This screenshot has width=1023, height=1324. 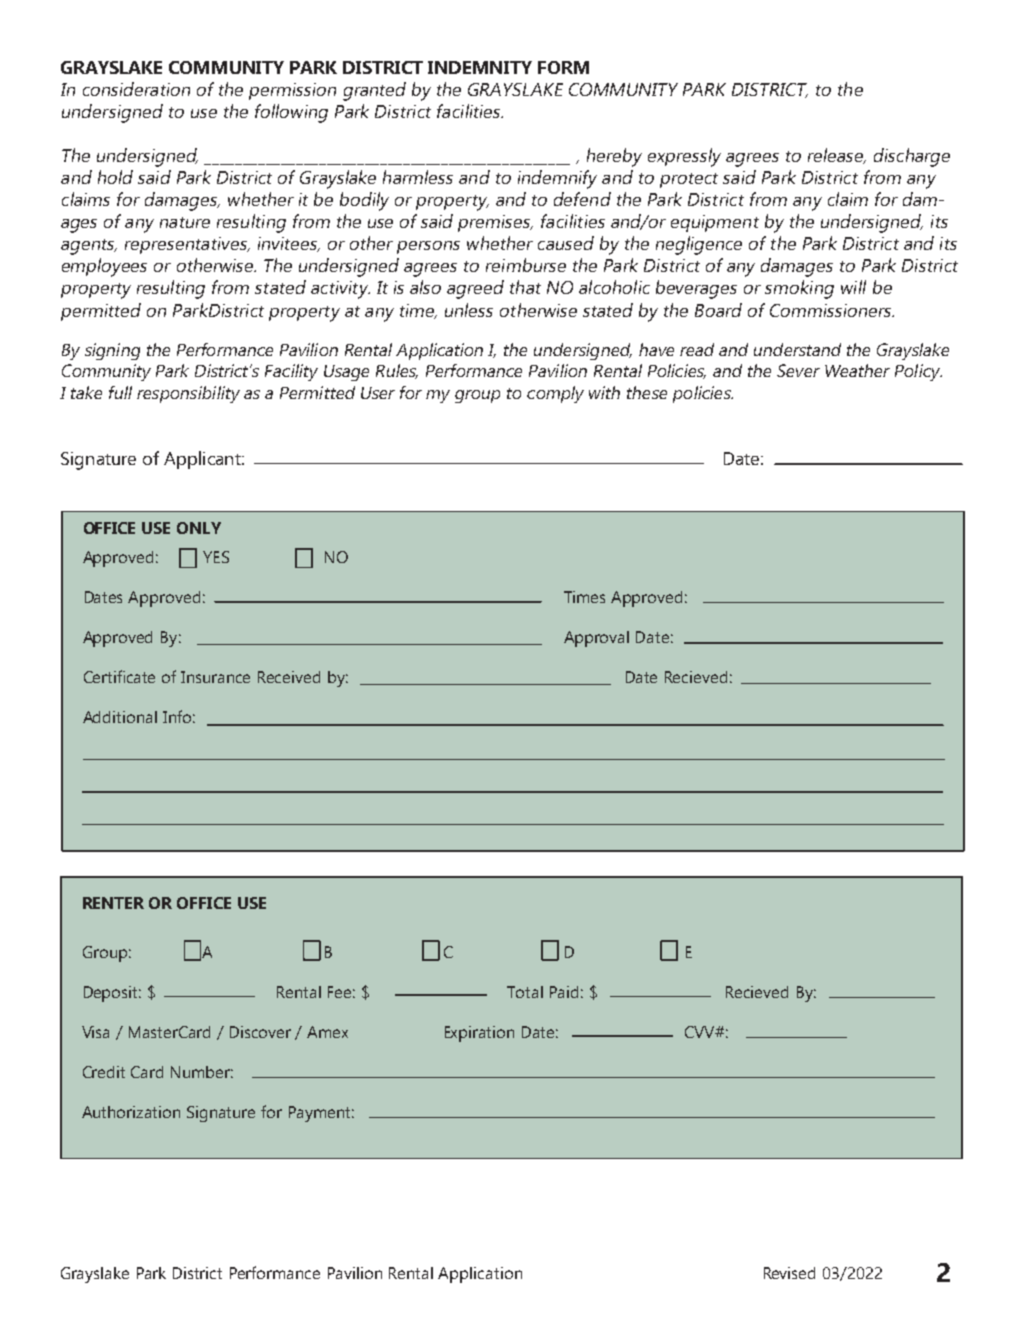 What do you see at coordinates (215, 677) in the screenshot?
I see `Insurance` at bounding box center [215, 677].
